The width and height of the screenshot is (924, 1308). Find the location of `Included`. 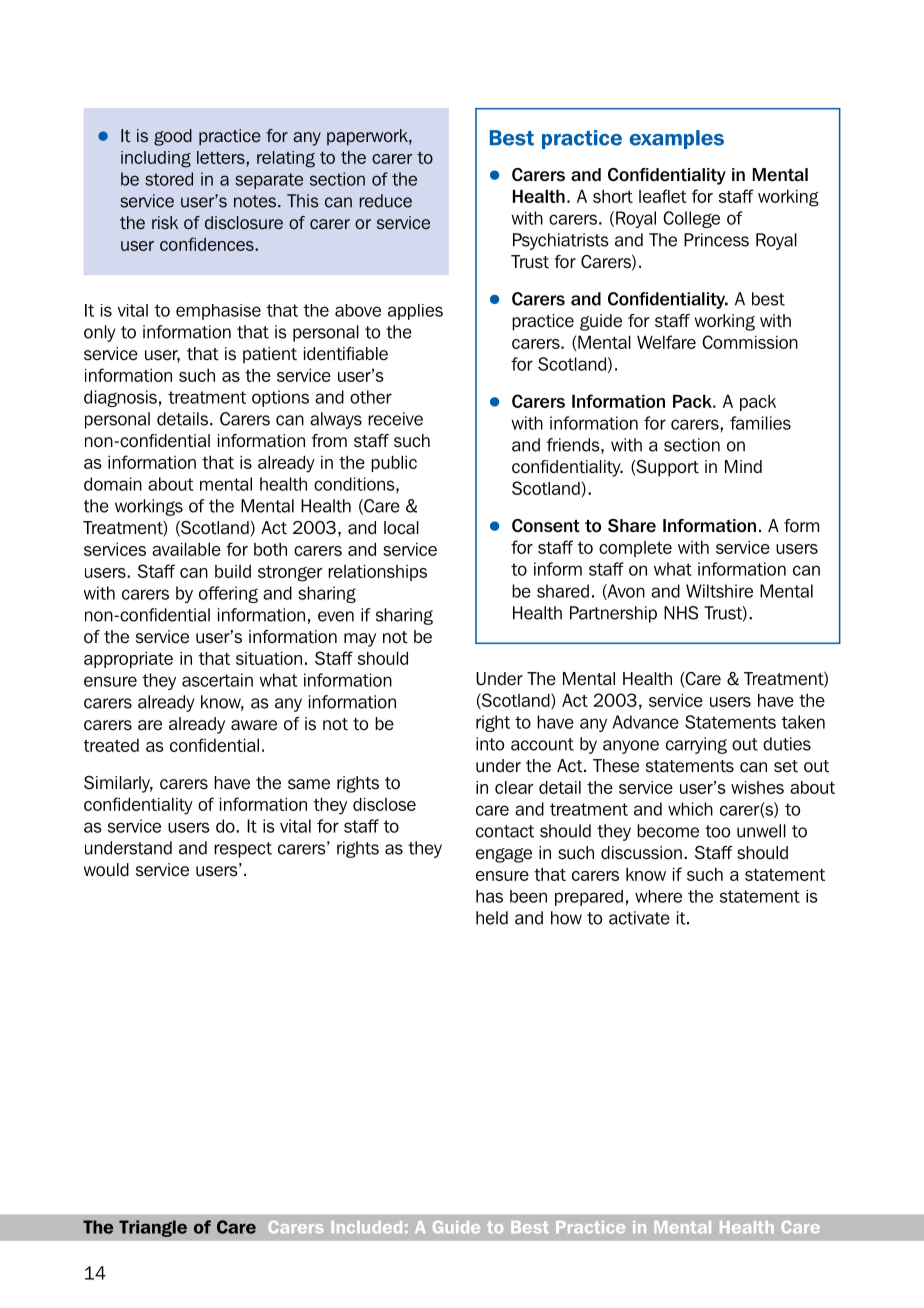

Included is located at coordinates (367, 1227).
